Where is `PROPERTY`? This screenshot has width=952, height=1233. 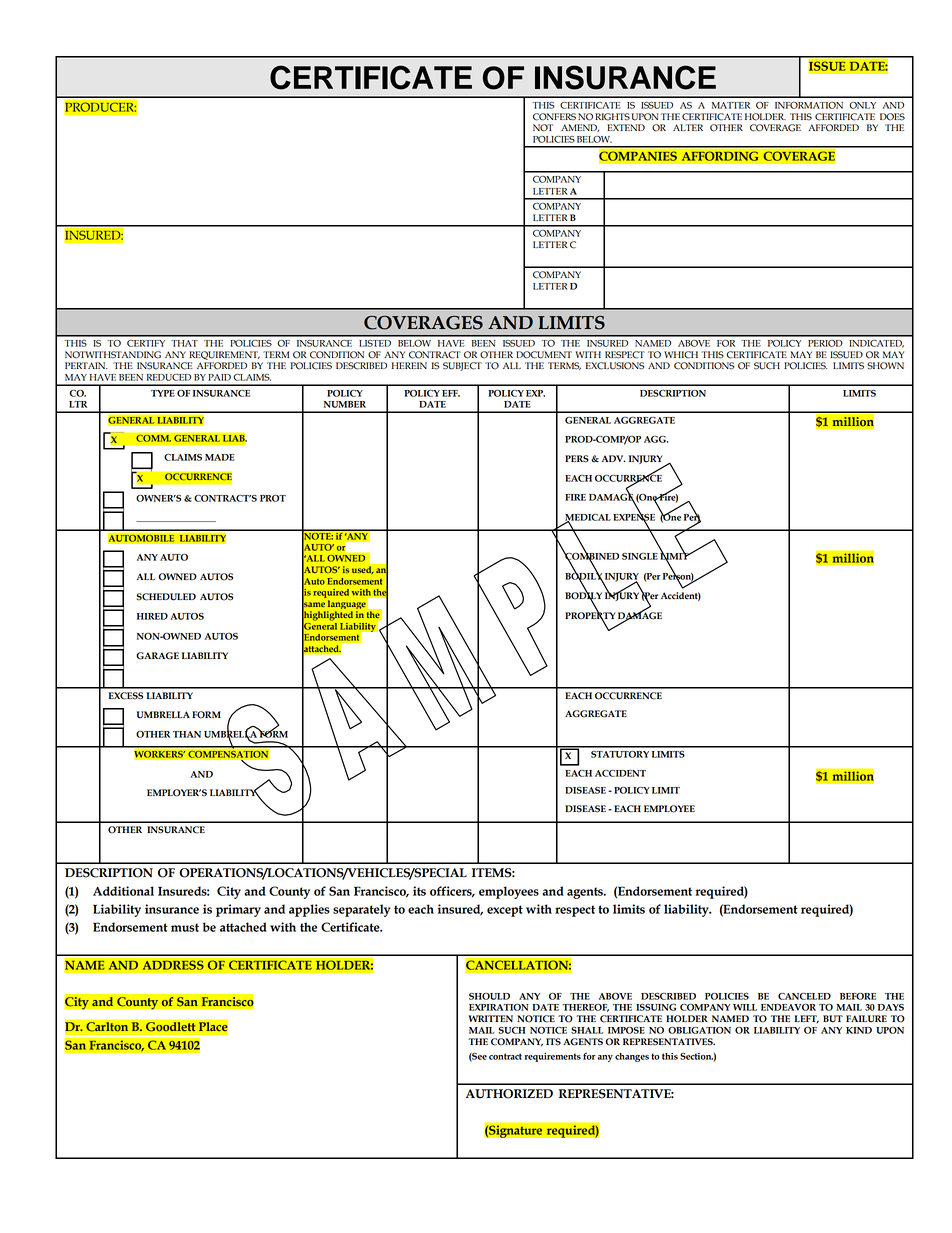 PROPERTY is located at coordinates (590, 615).
